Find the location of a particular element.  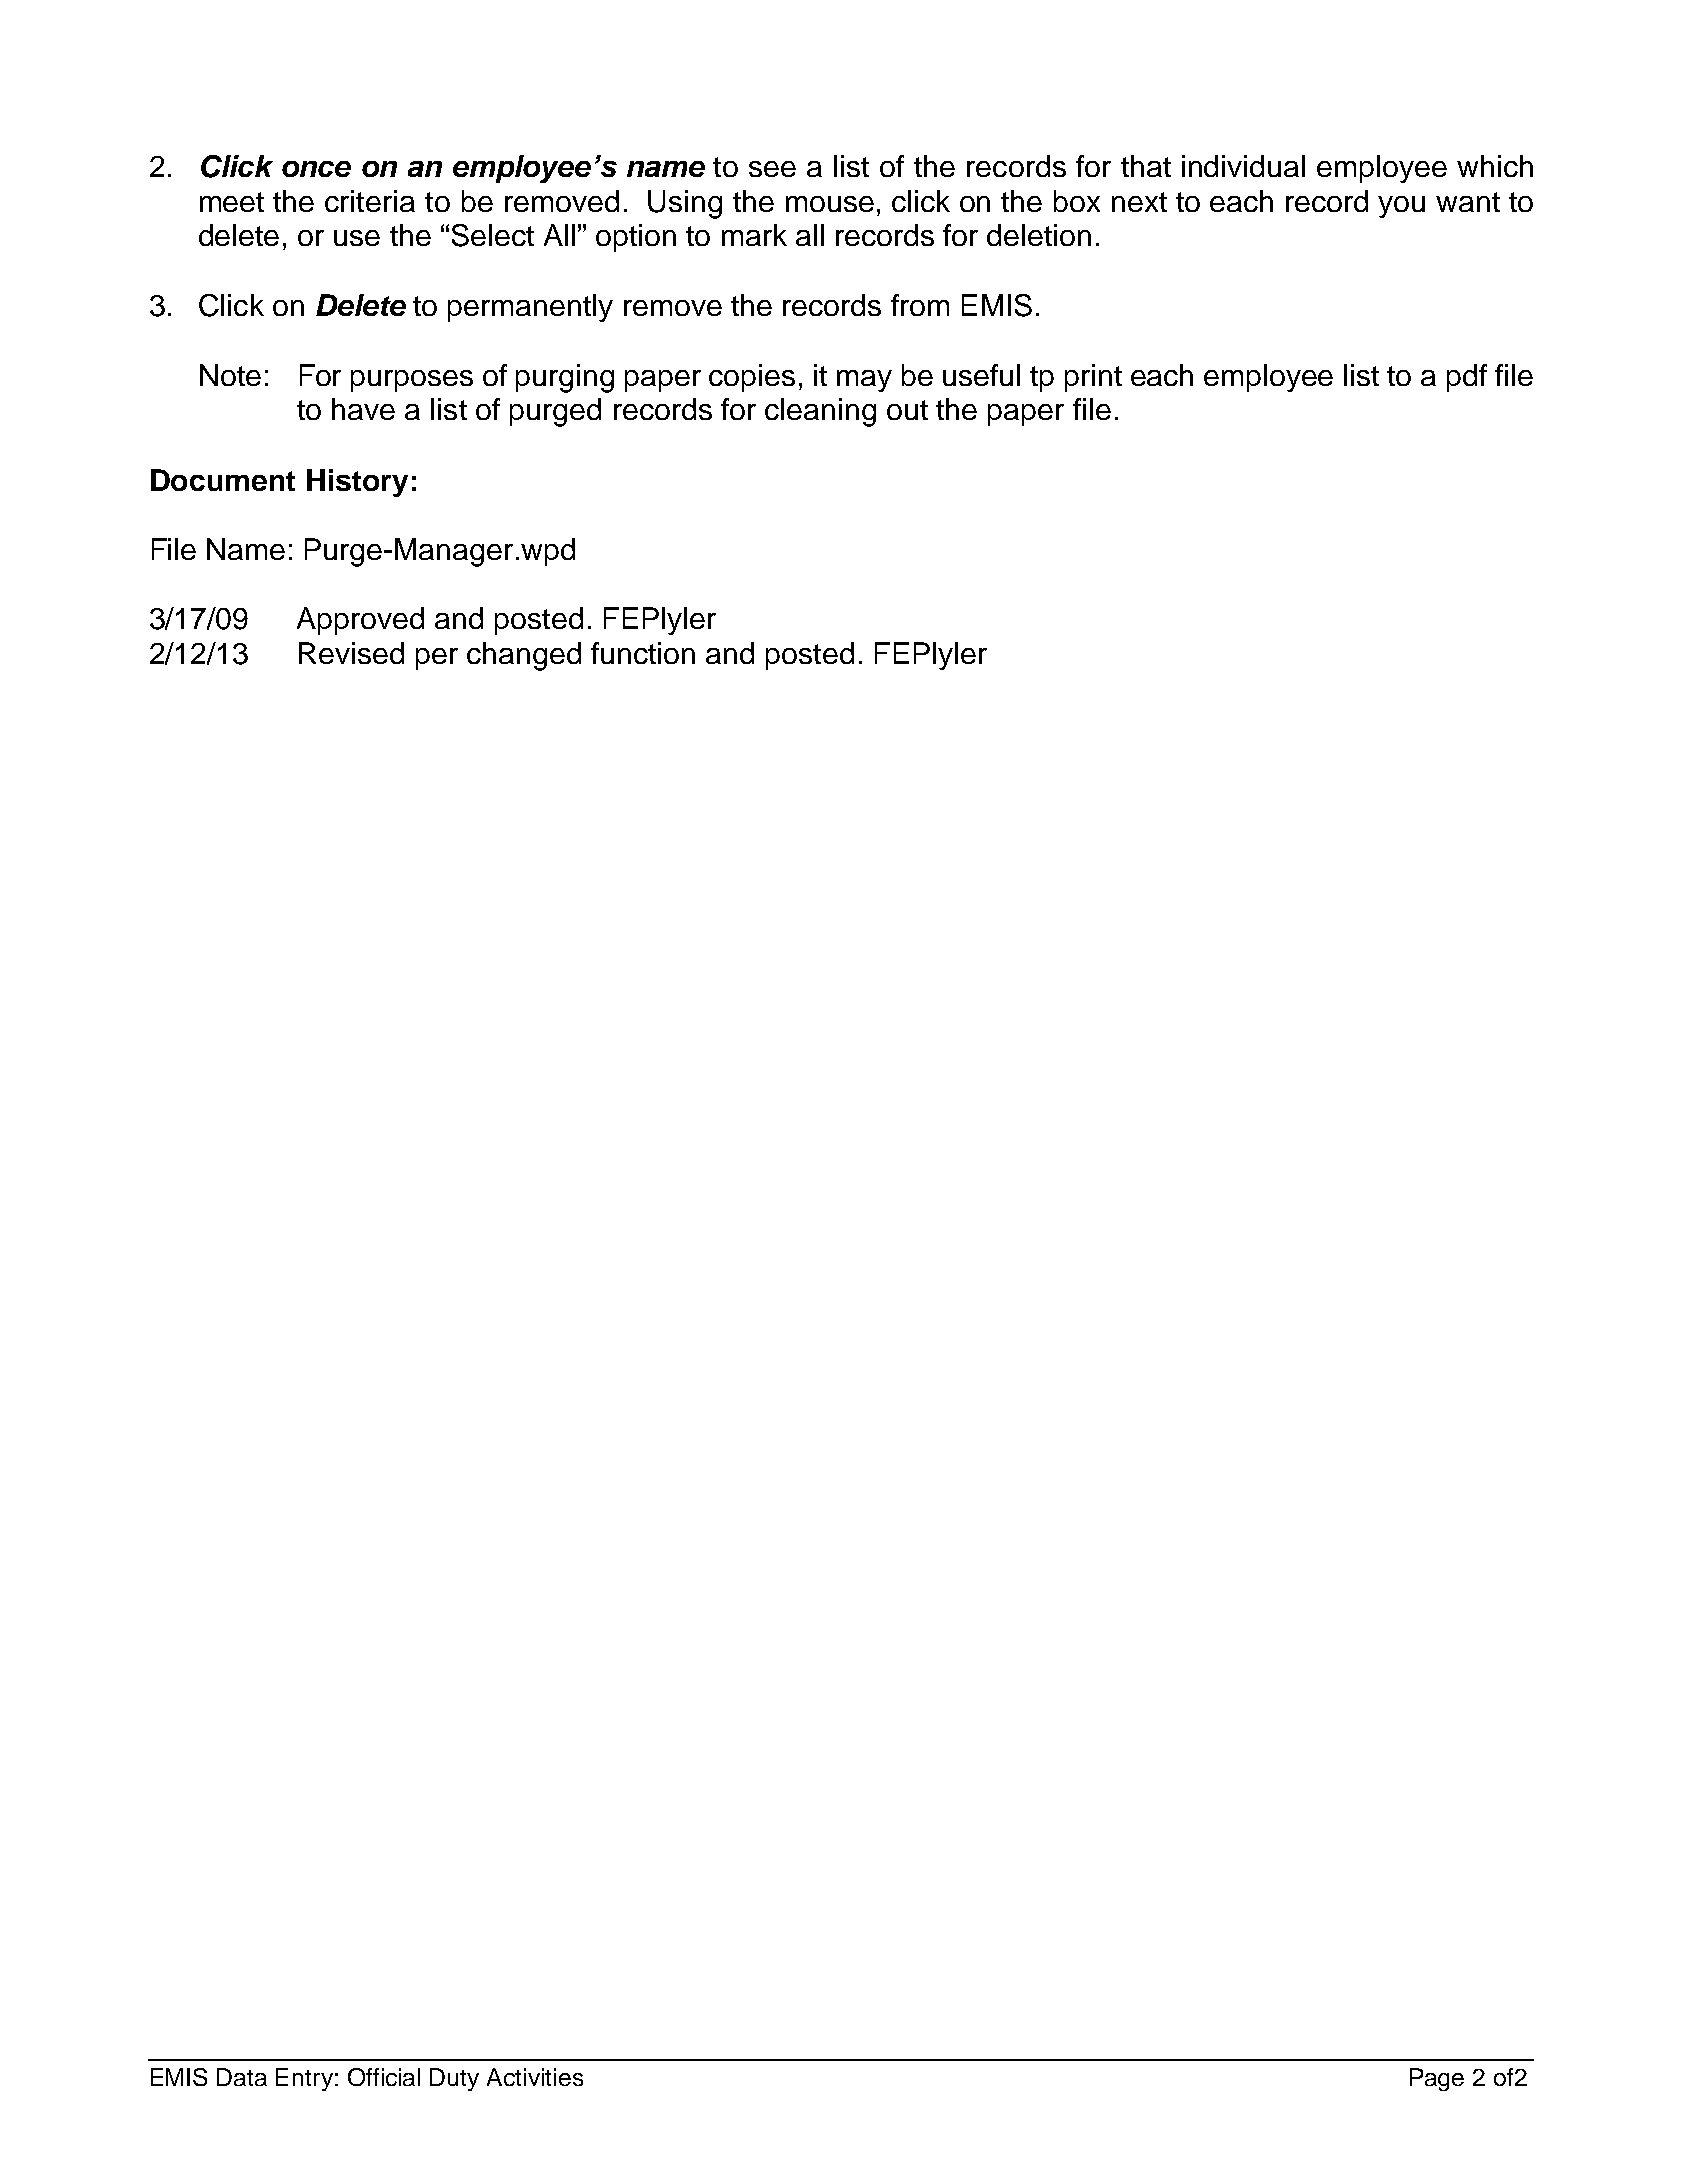

pdf is located at coordinates (1467, 378).
